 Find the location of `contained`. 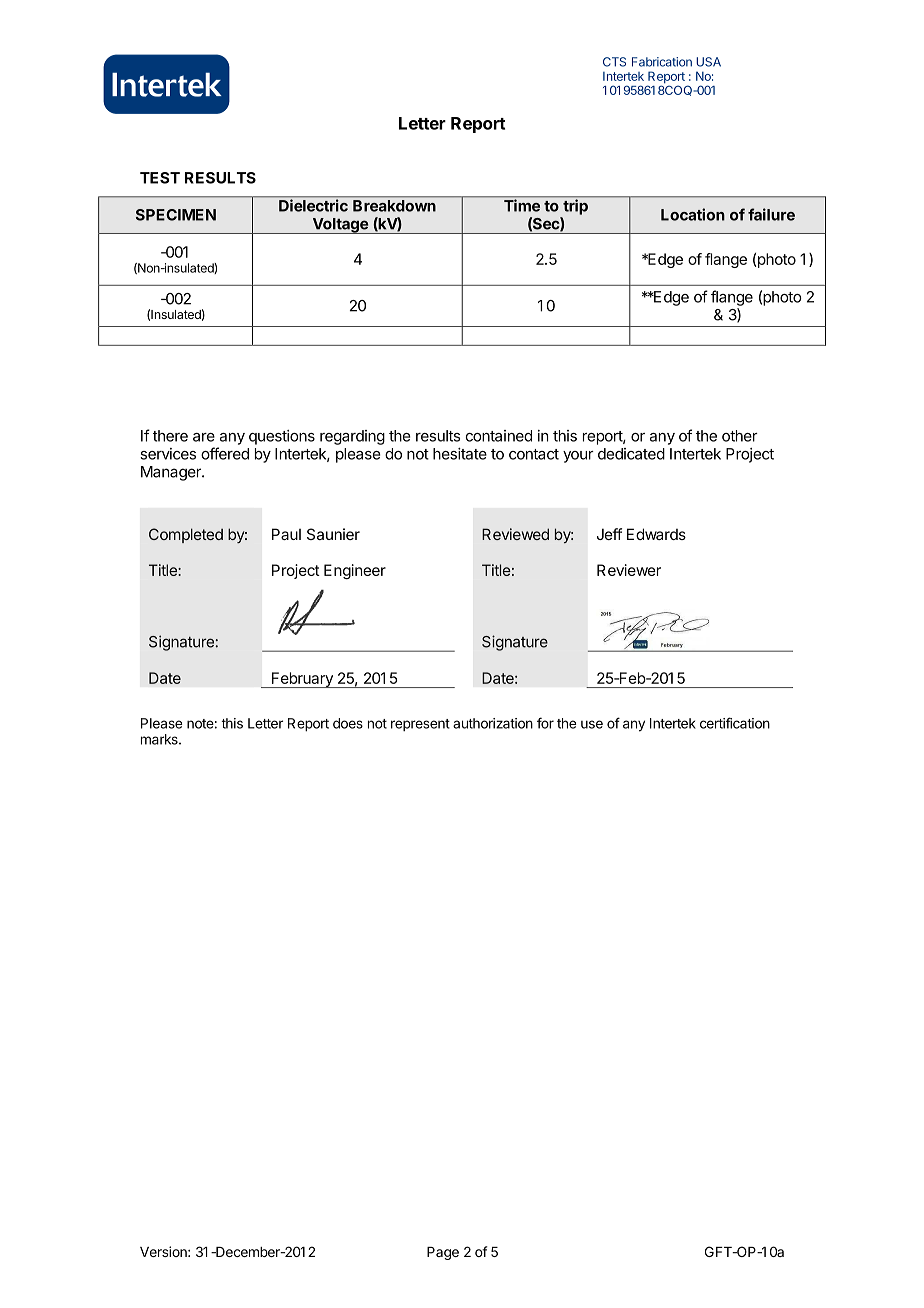

contained is located at coordinates (498, 436).
